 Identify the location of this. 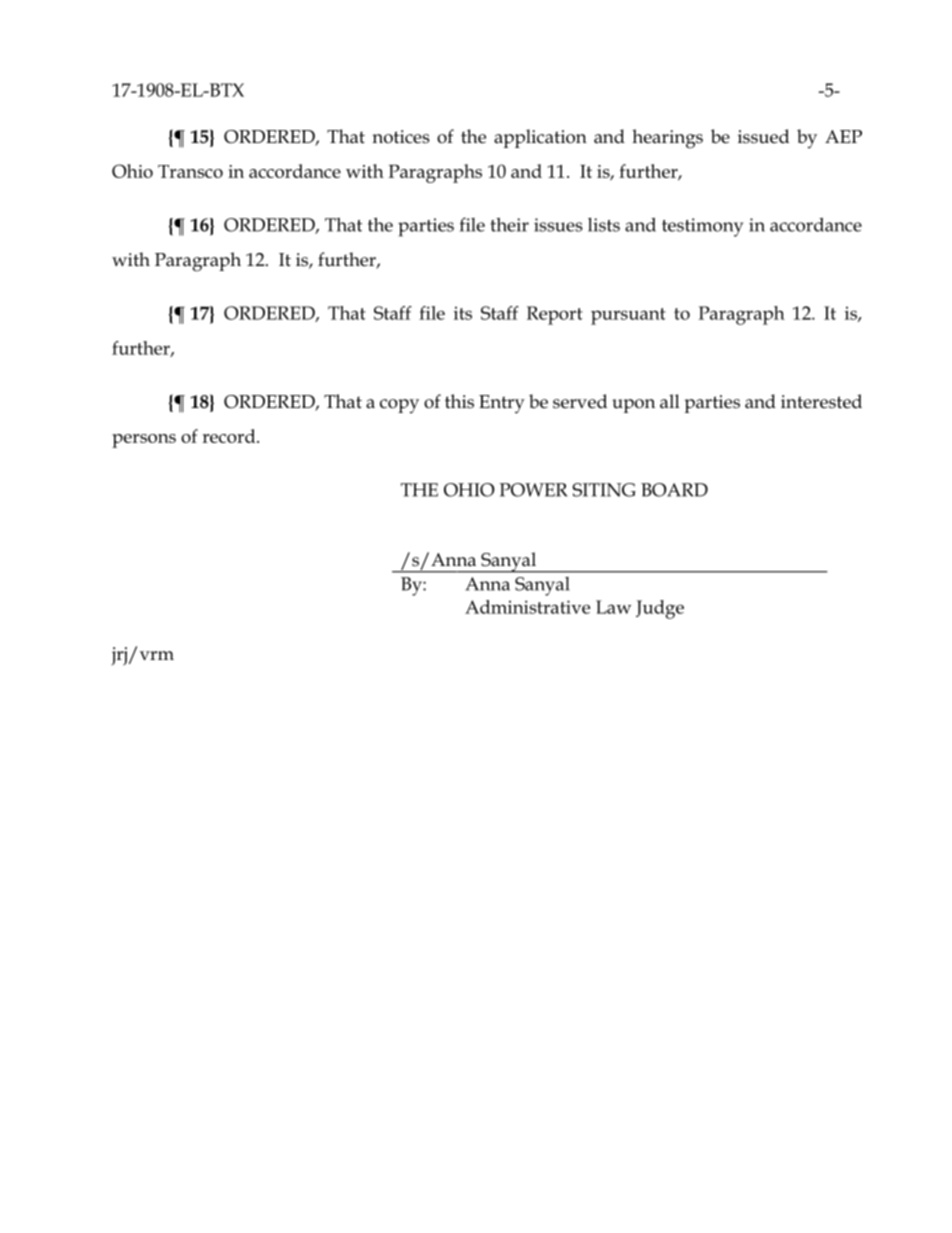
(459, 401).
